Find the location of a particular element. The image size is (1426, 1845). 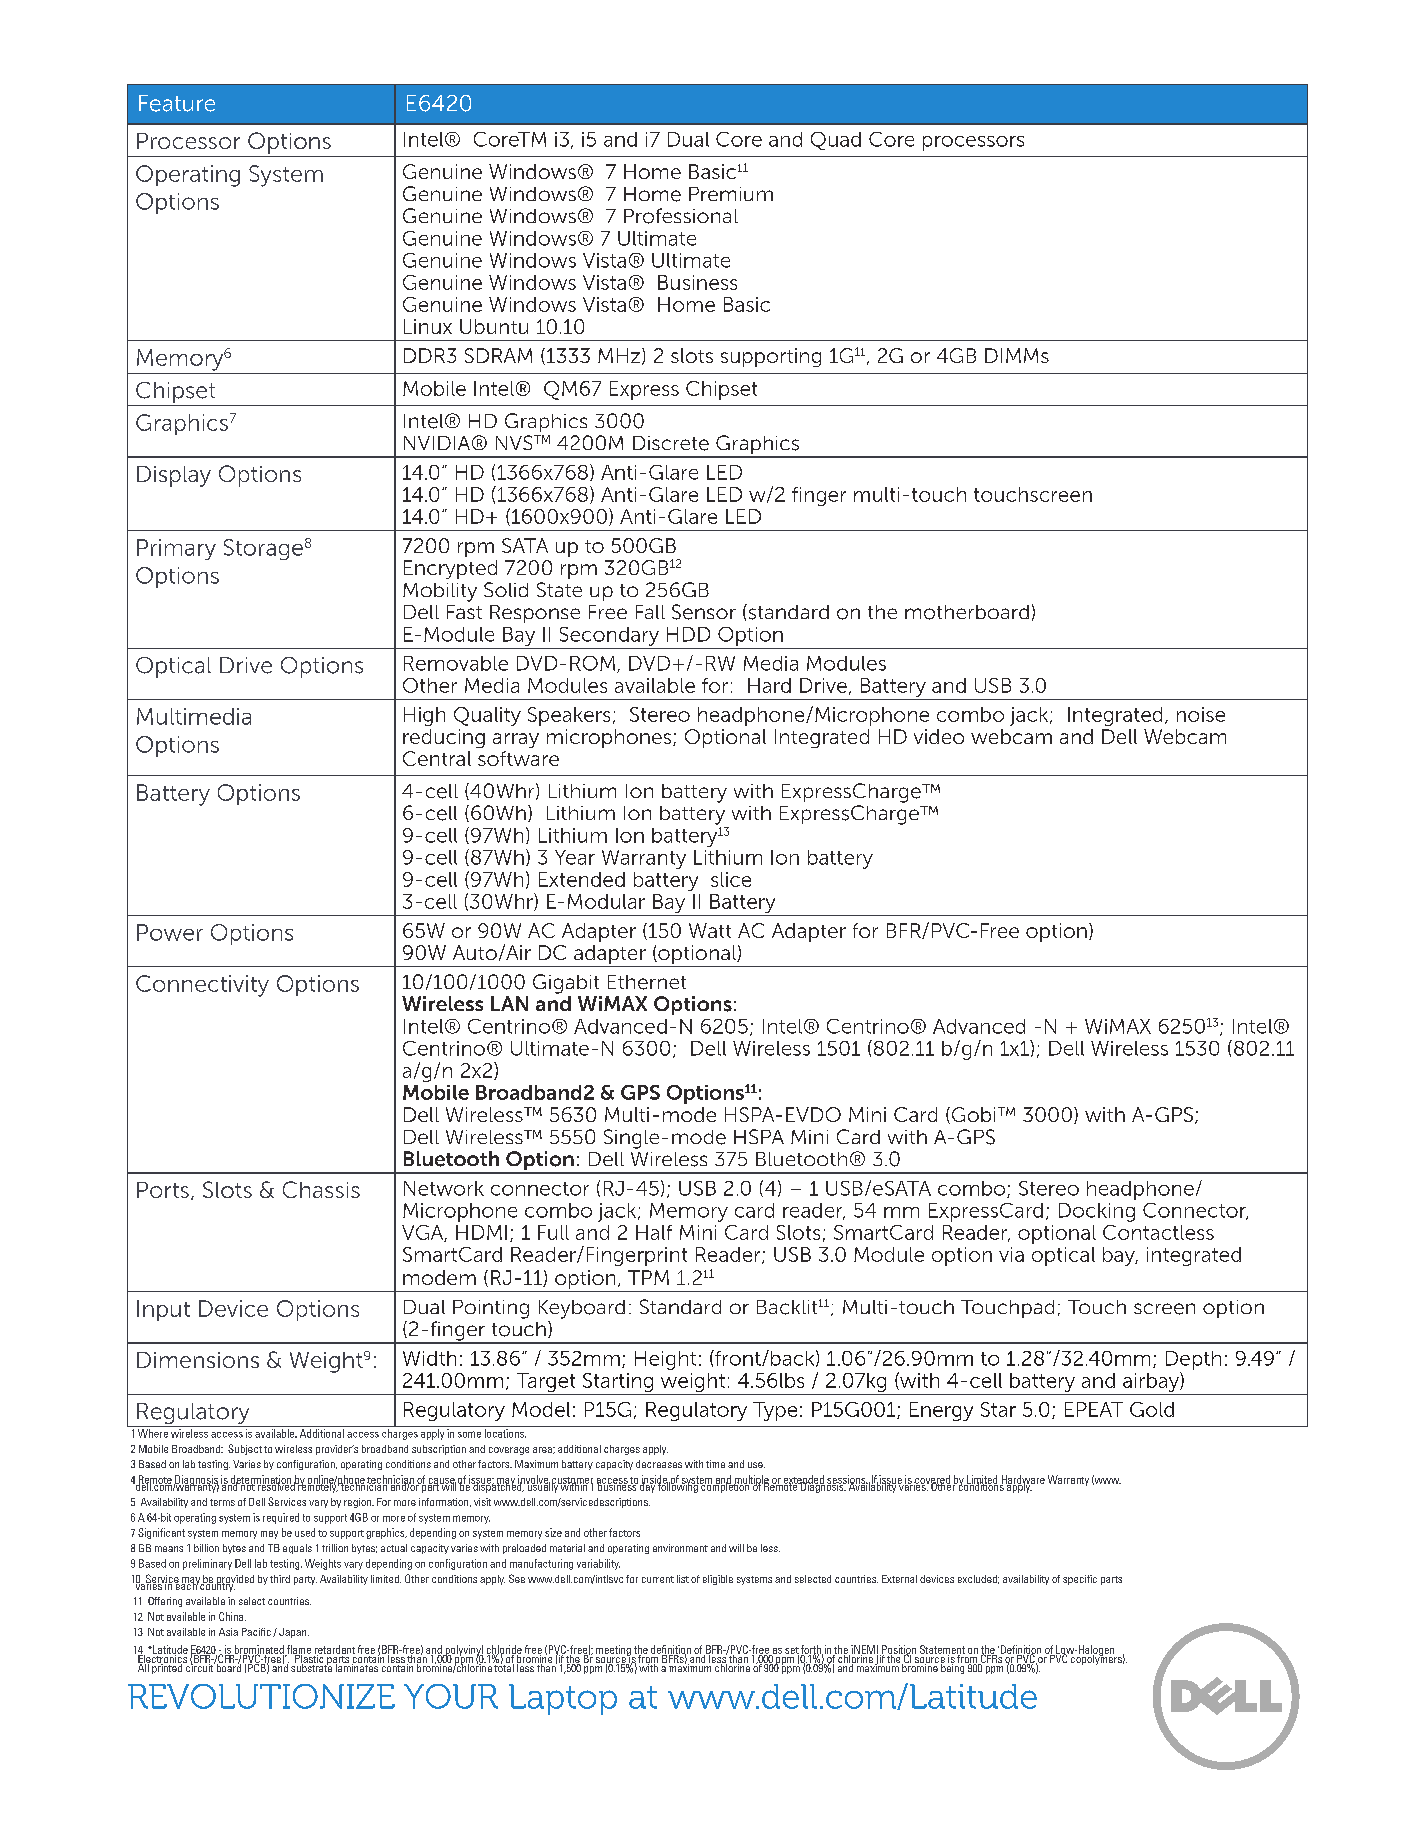

Chassis is located at coordinates (321, 1189).
